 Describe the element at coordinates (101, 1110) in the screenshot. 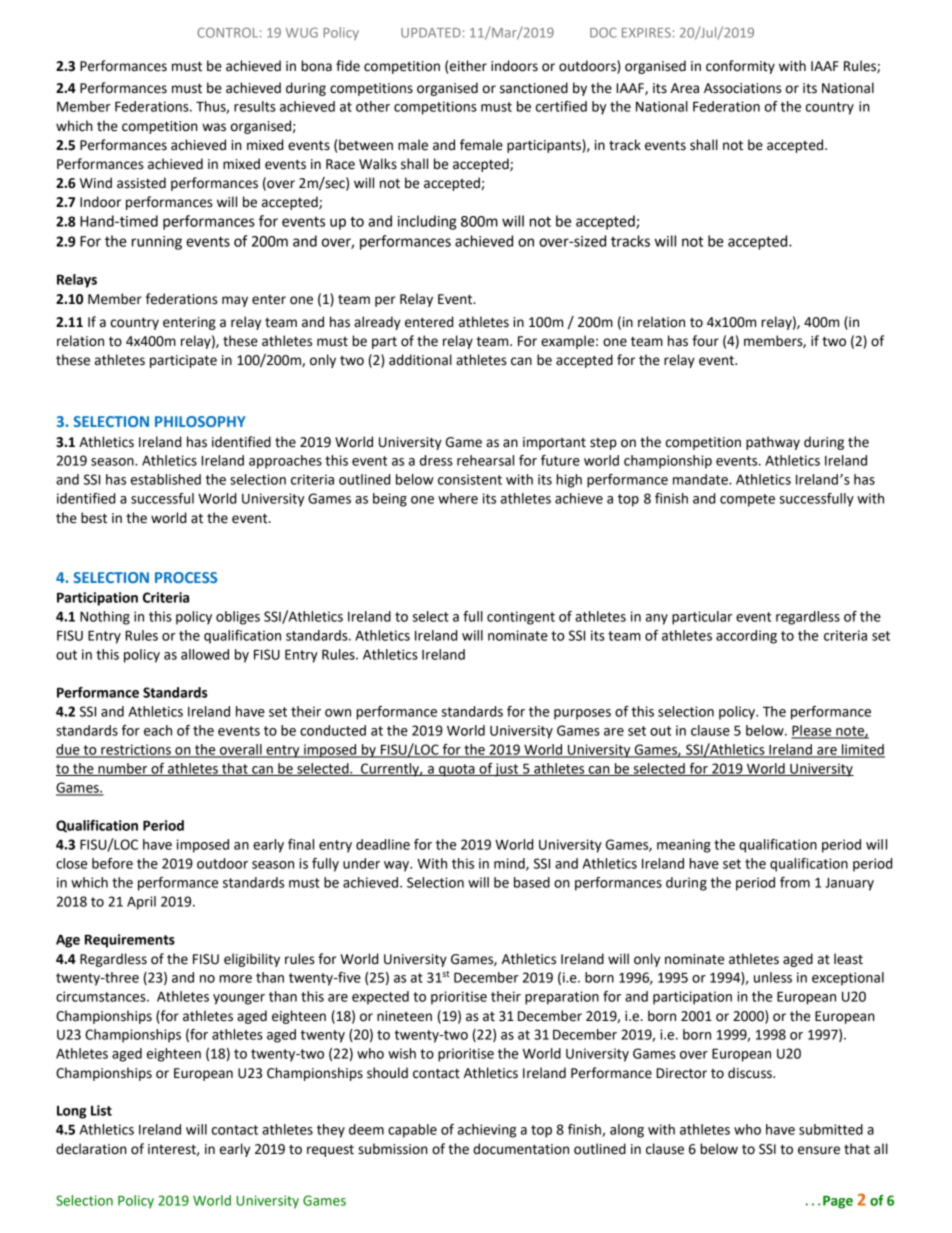

I see `List` at that location.
